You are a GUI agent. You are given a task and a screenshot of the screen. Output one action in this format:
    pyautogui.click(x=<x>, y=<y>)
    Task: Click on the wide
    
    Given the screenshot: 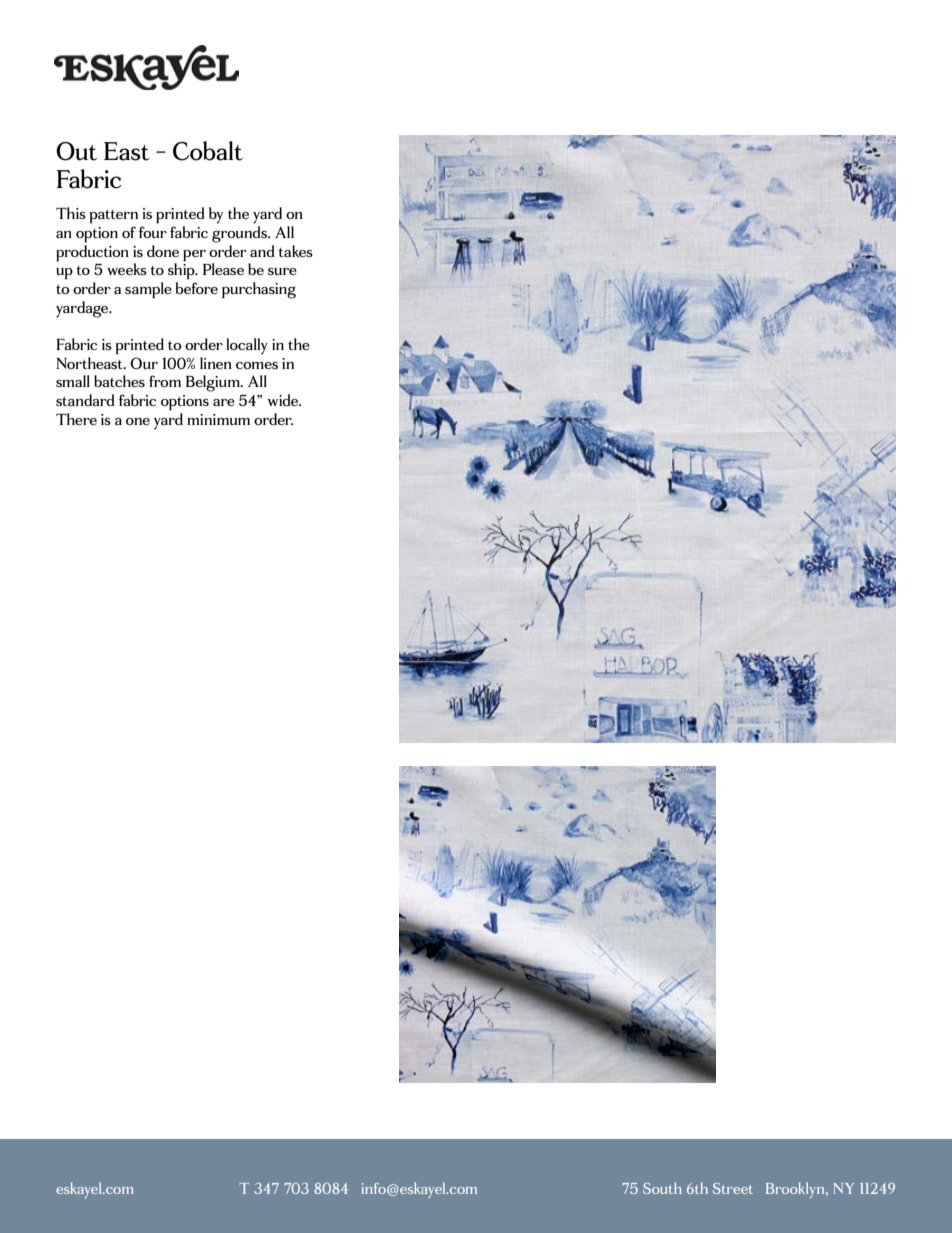 What is the action you would take?
    pyautogui.click(x=284, y=400)
